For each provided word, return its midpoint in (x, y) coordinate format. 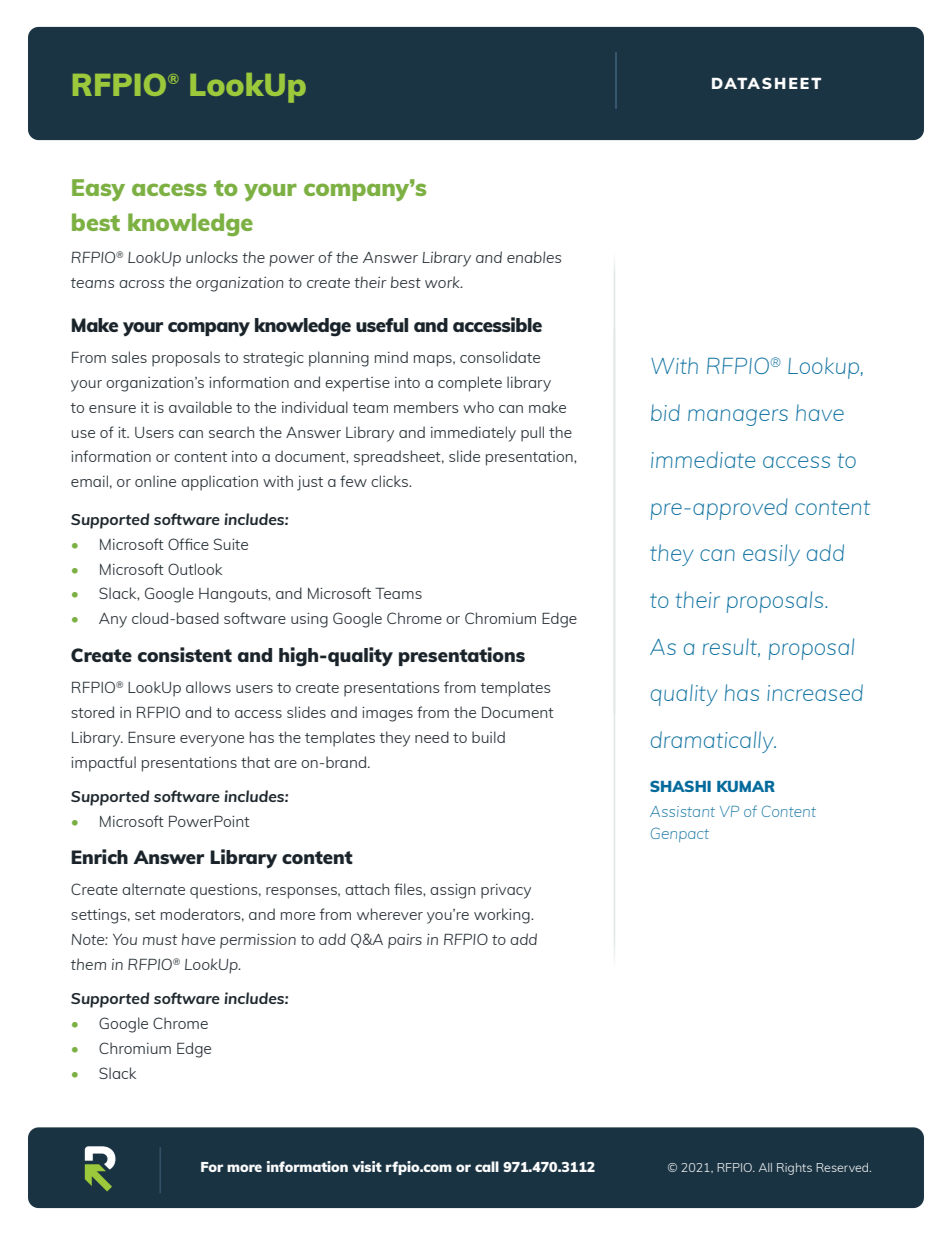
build (488, 737)
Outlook (195, 569)
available (200, 407)
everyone (212, 741)
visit (367, 1166)
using (309, 620)
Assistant (682, 811)
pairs (405, 941)
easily (771, 555)
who (478, 407)
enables (534, 257)
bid (665, 412)
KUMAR (746, 786)
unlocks (212, 257)
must (160, 940)
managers (738, 417)
